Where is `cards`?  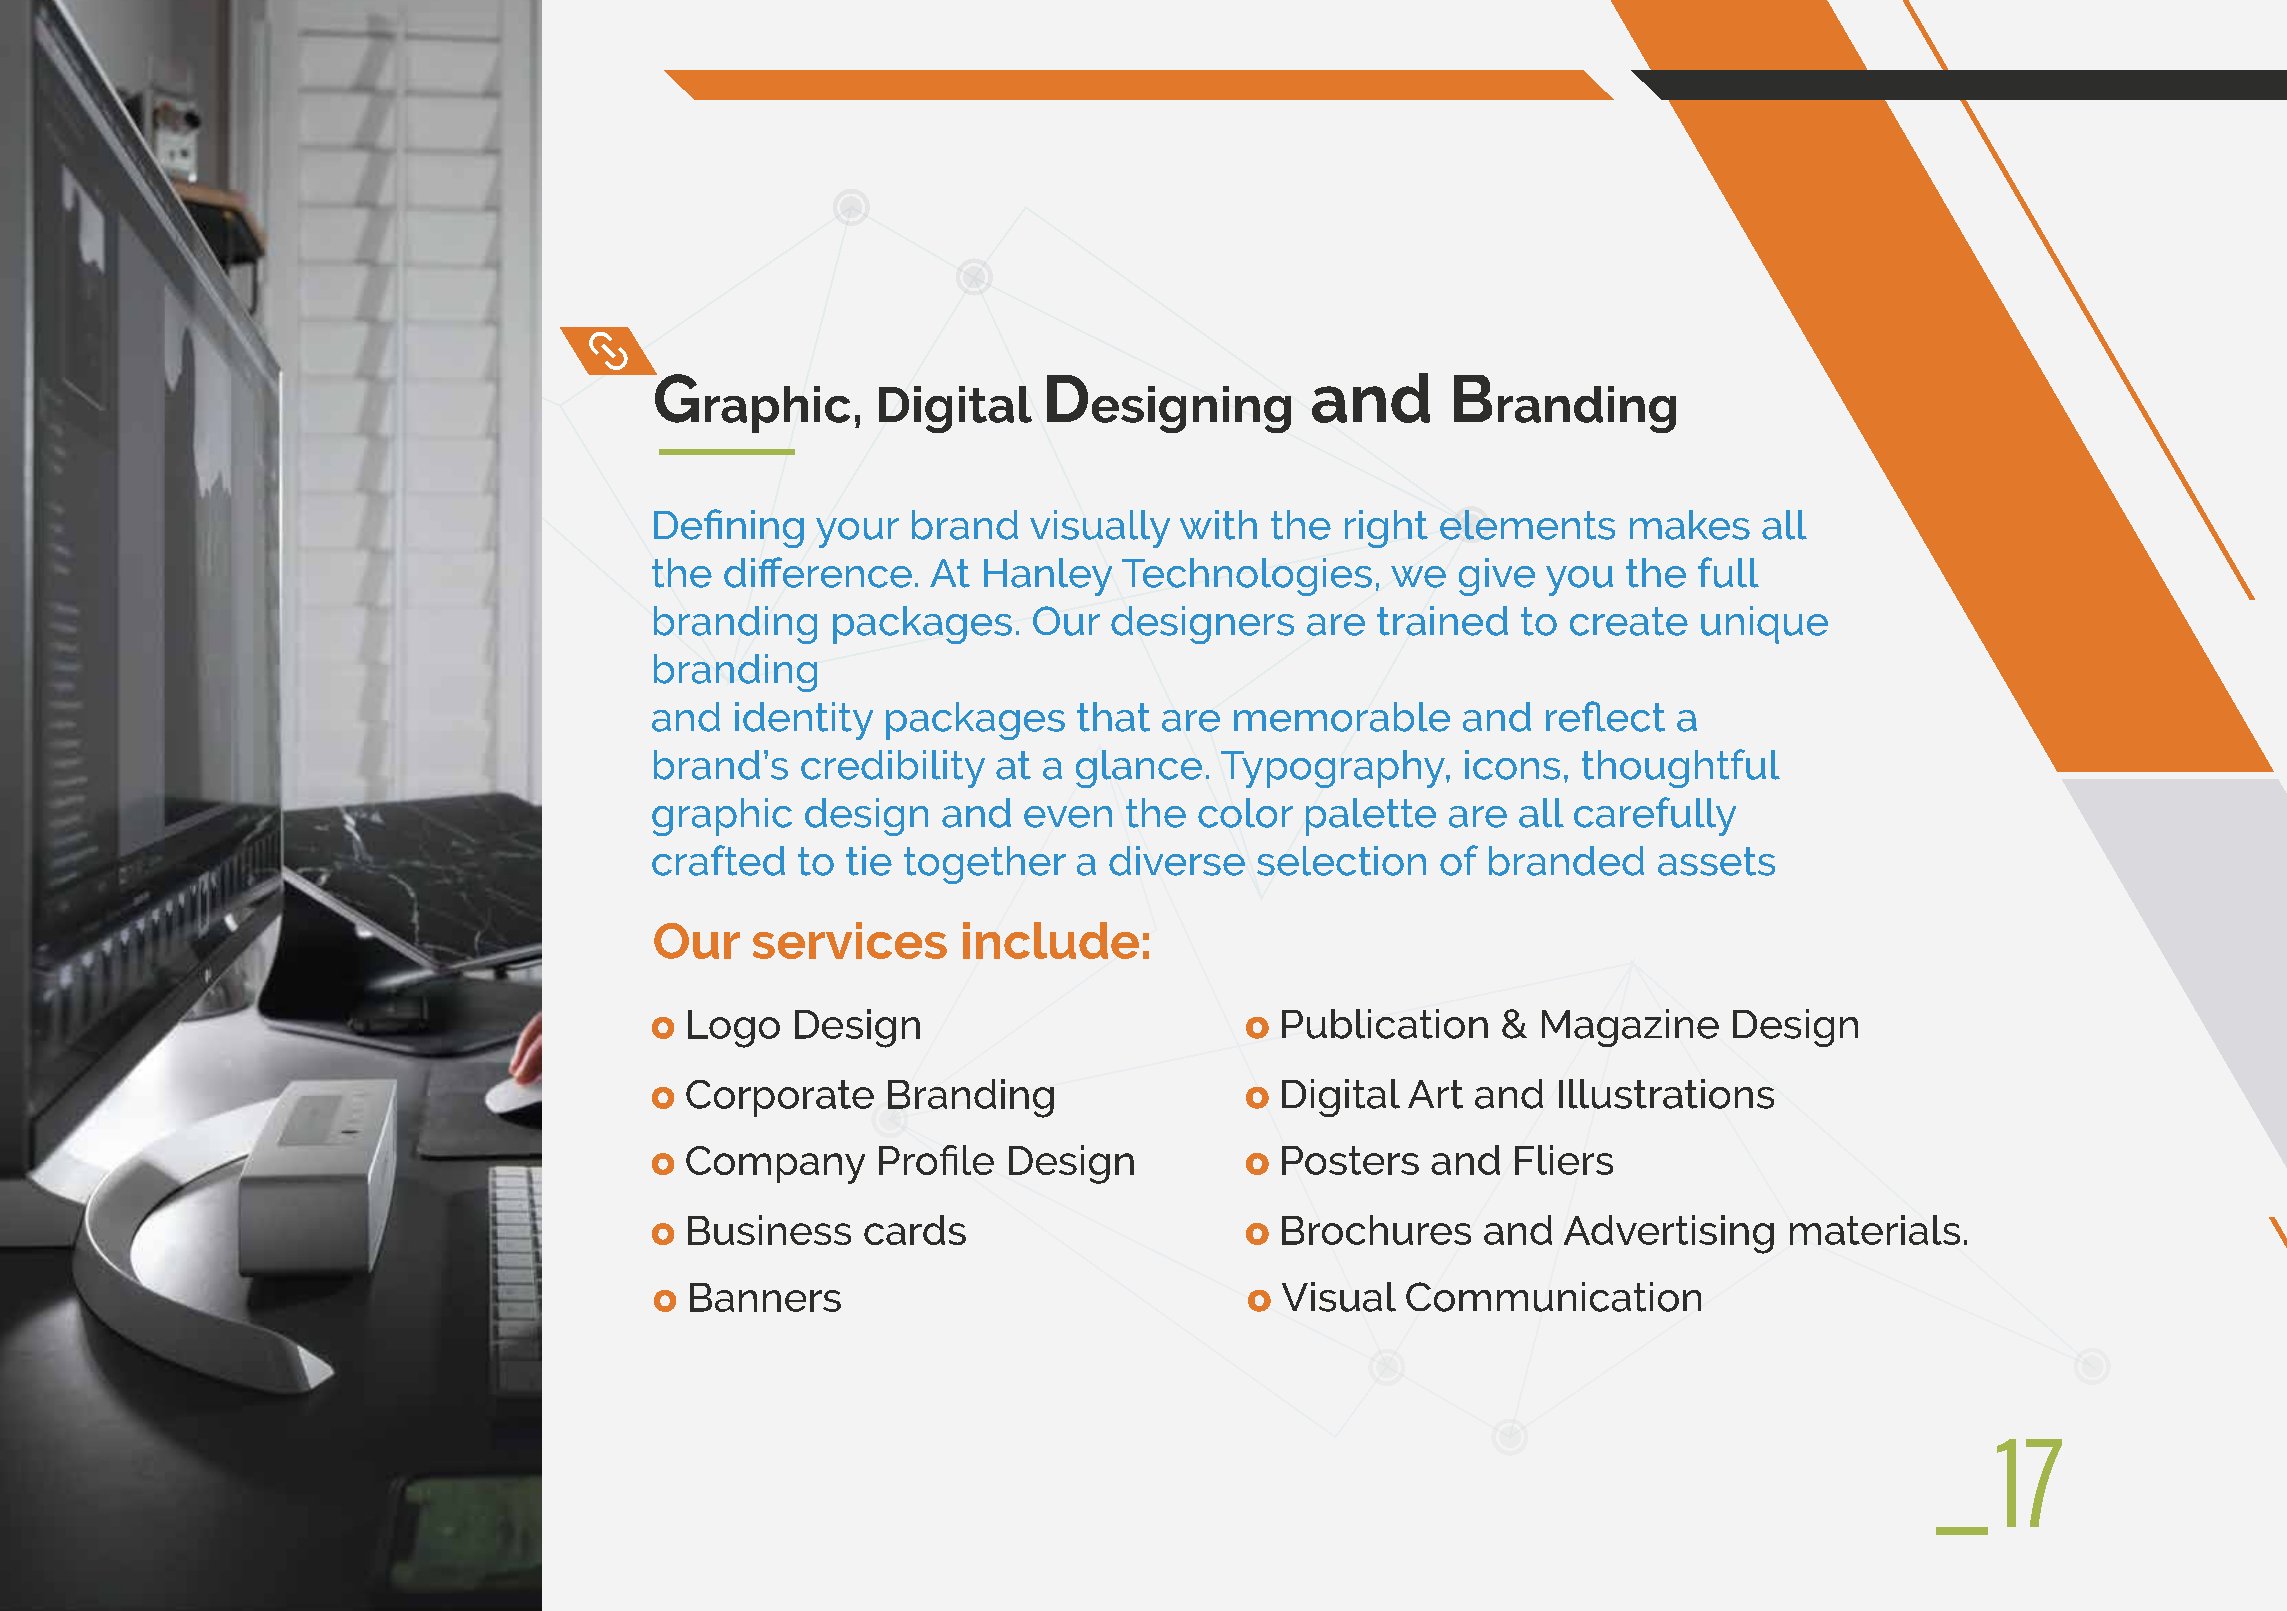 cards is located at coordinates (915, 1230).
